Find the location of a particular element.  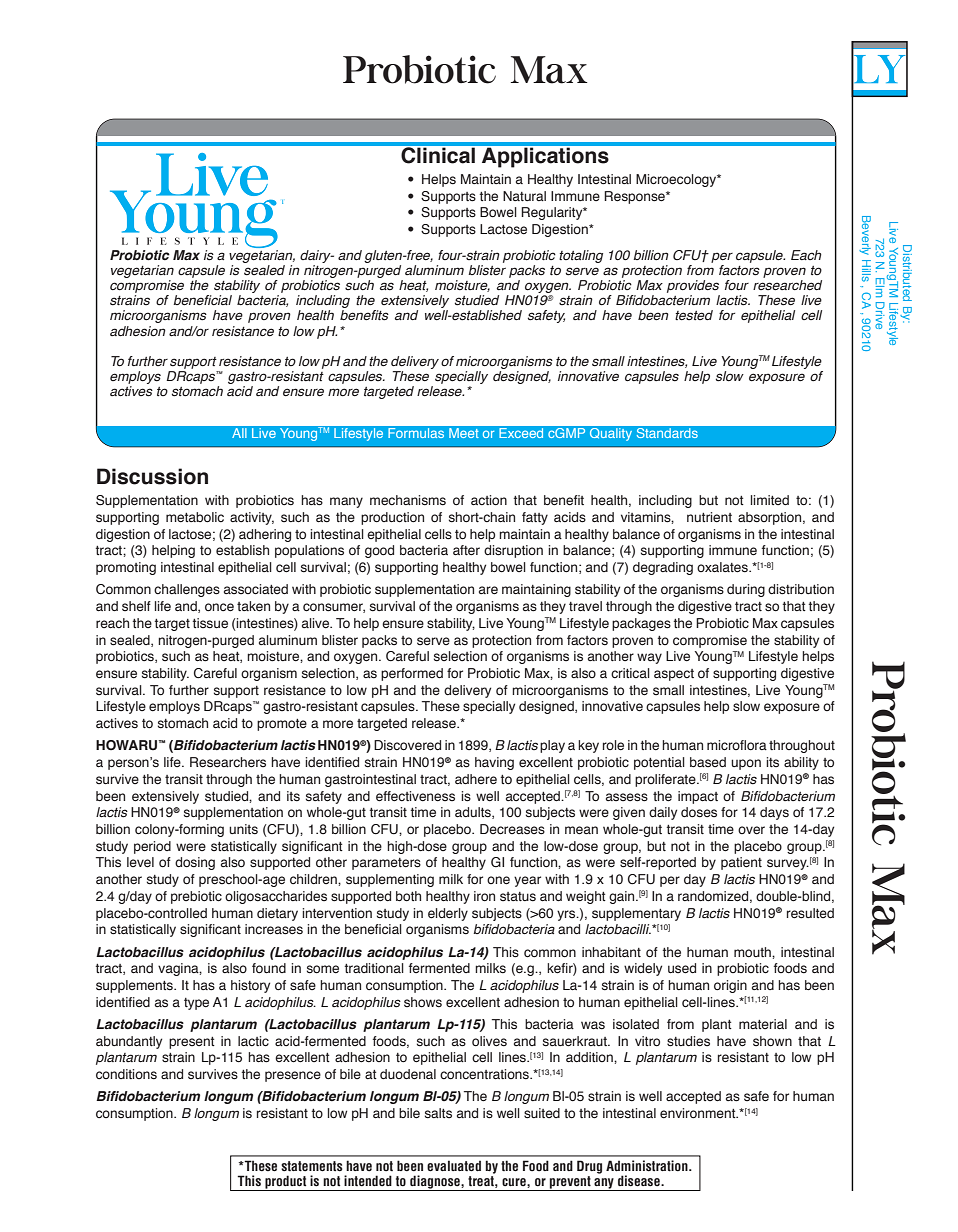

aspect is located at coordinates (674, 675).
